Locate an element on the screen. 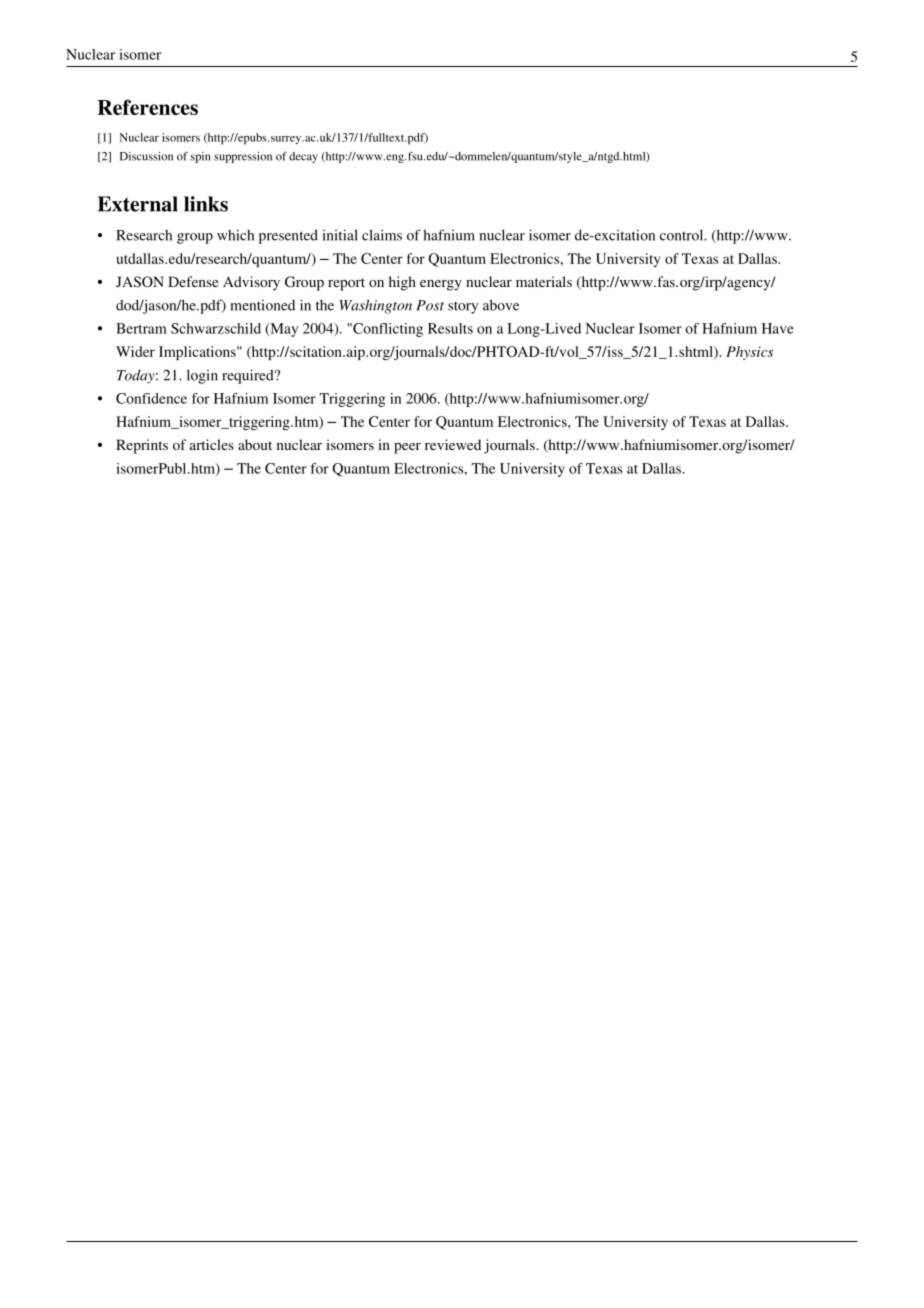 This screenshot has width=924, height=1308. which is located at coordinates (235, 235).
